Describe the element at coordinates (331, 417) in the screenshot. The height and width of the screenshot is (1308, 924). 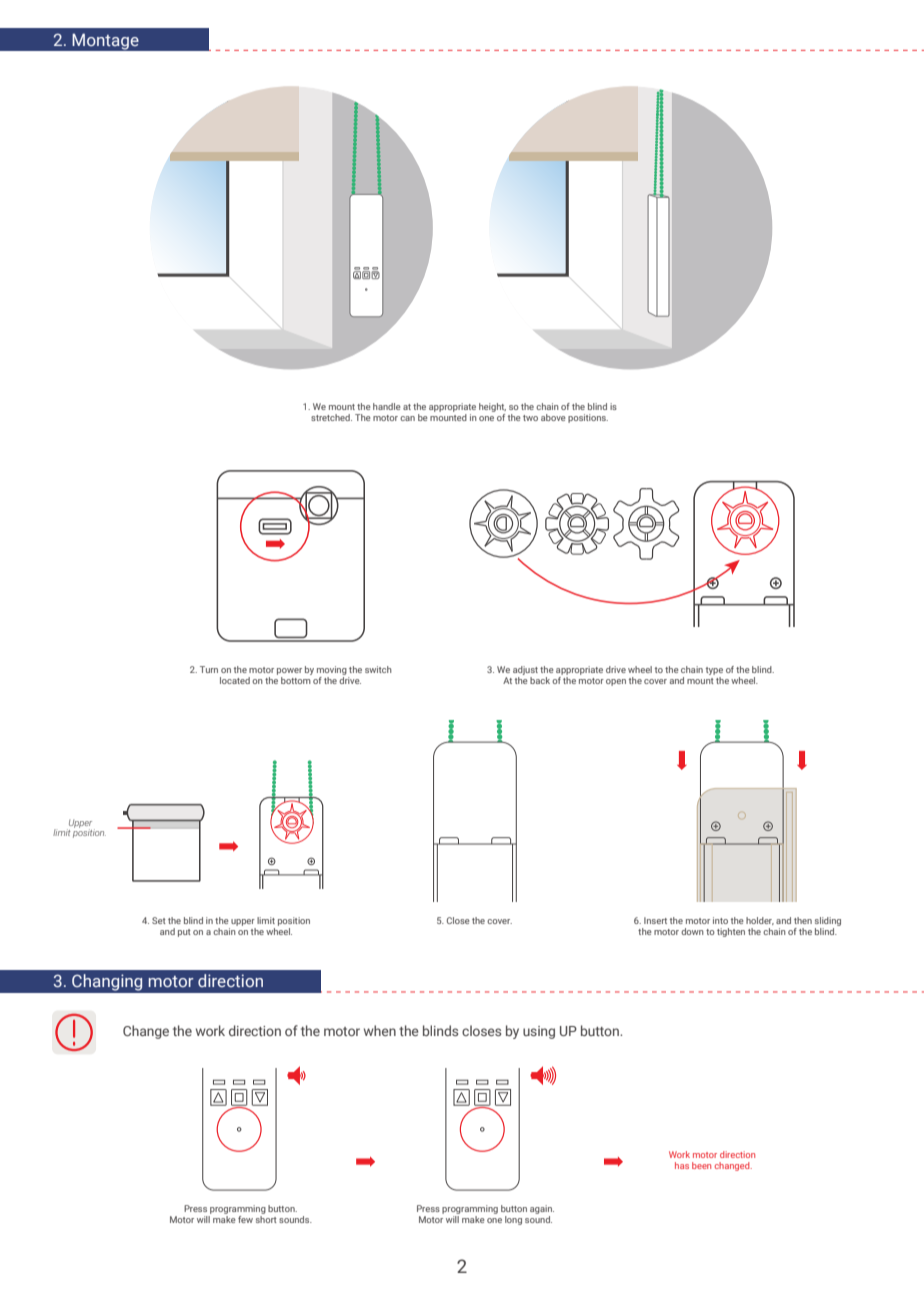
I see `stretched` at that location.
